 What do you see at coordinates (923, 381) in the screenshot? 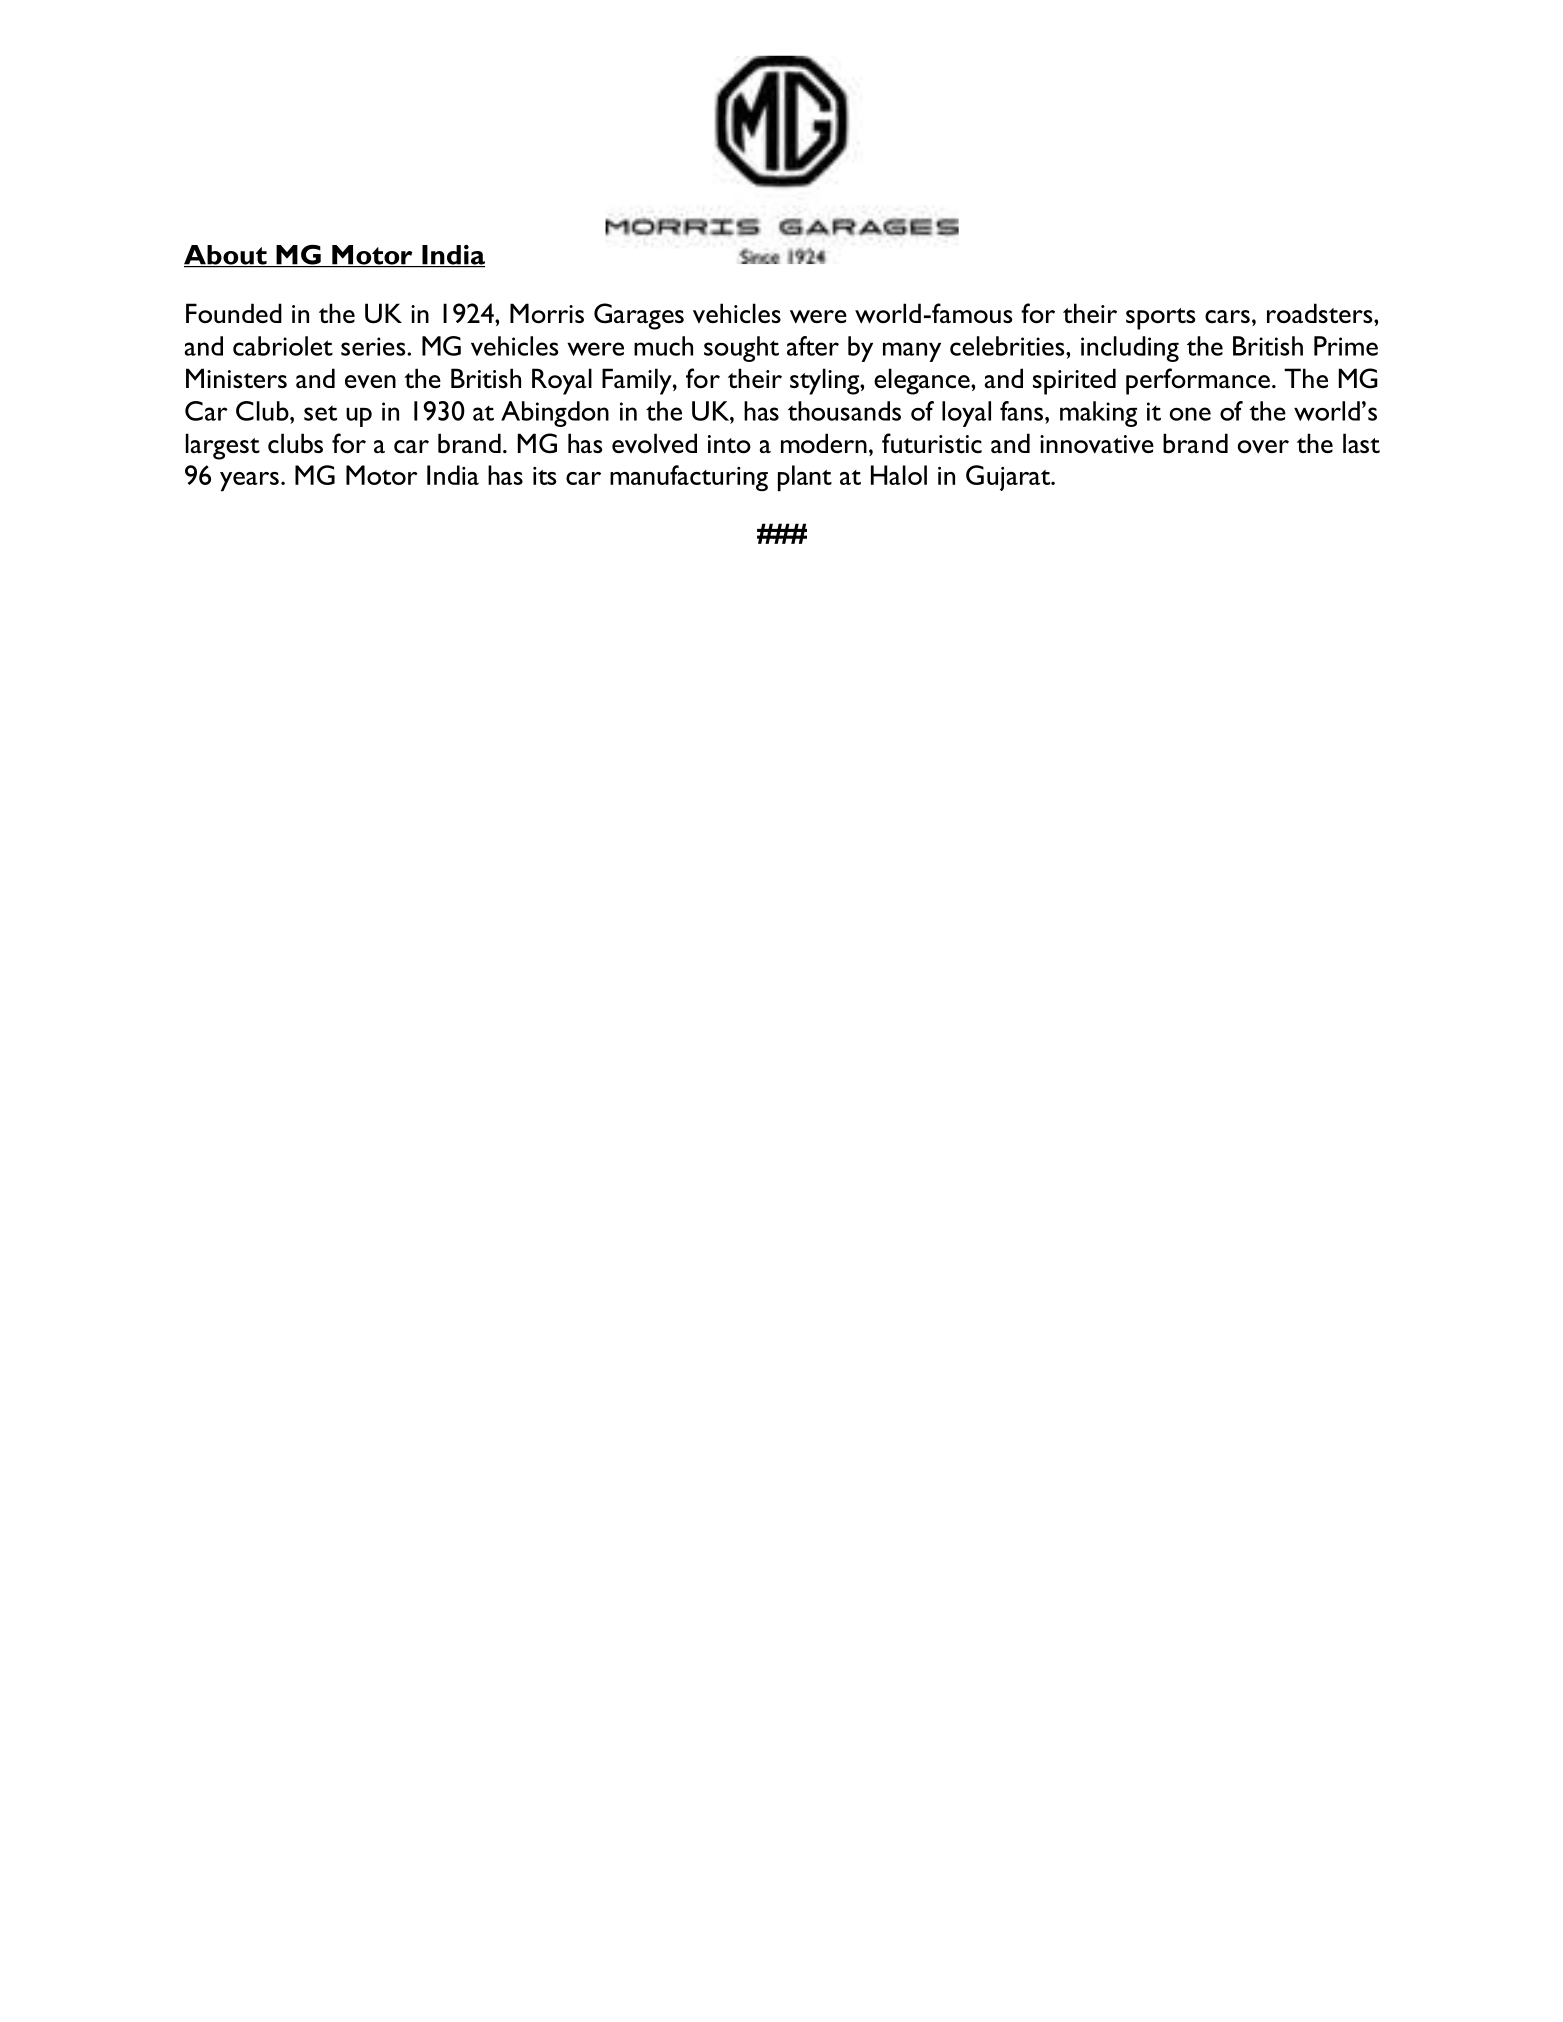
I see `elegance` at bounding box center [923, 381].
